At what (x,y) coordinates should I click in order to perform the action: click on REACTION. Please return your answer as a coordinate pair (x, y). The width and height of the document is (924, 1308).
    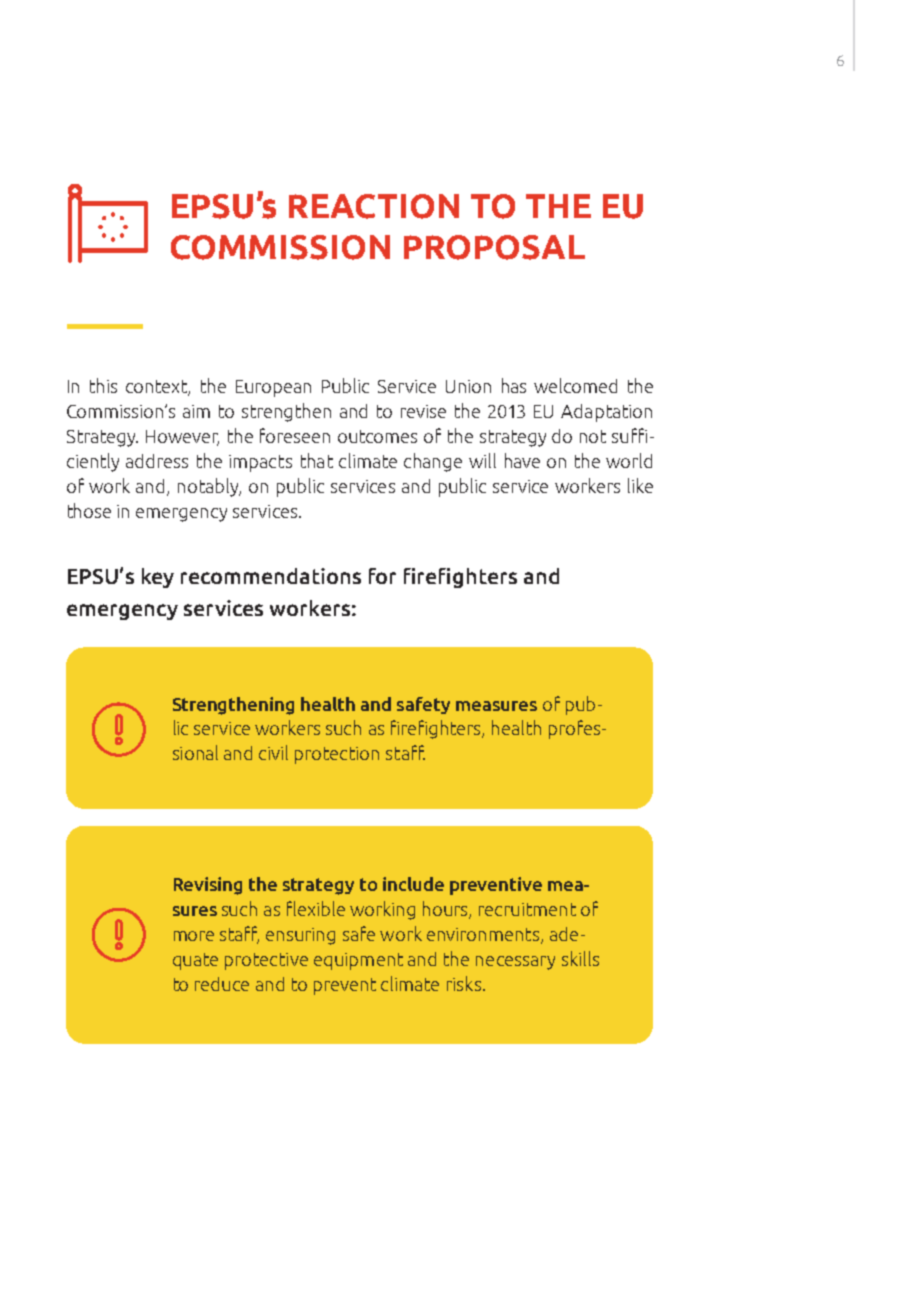
    Looking at the image, I should click on (374, 206).
